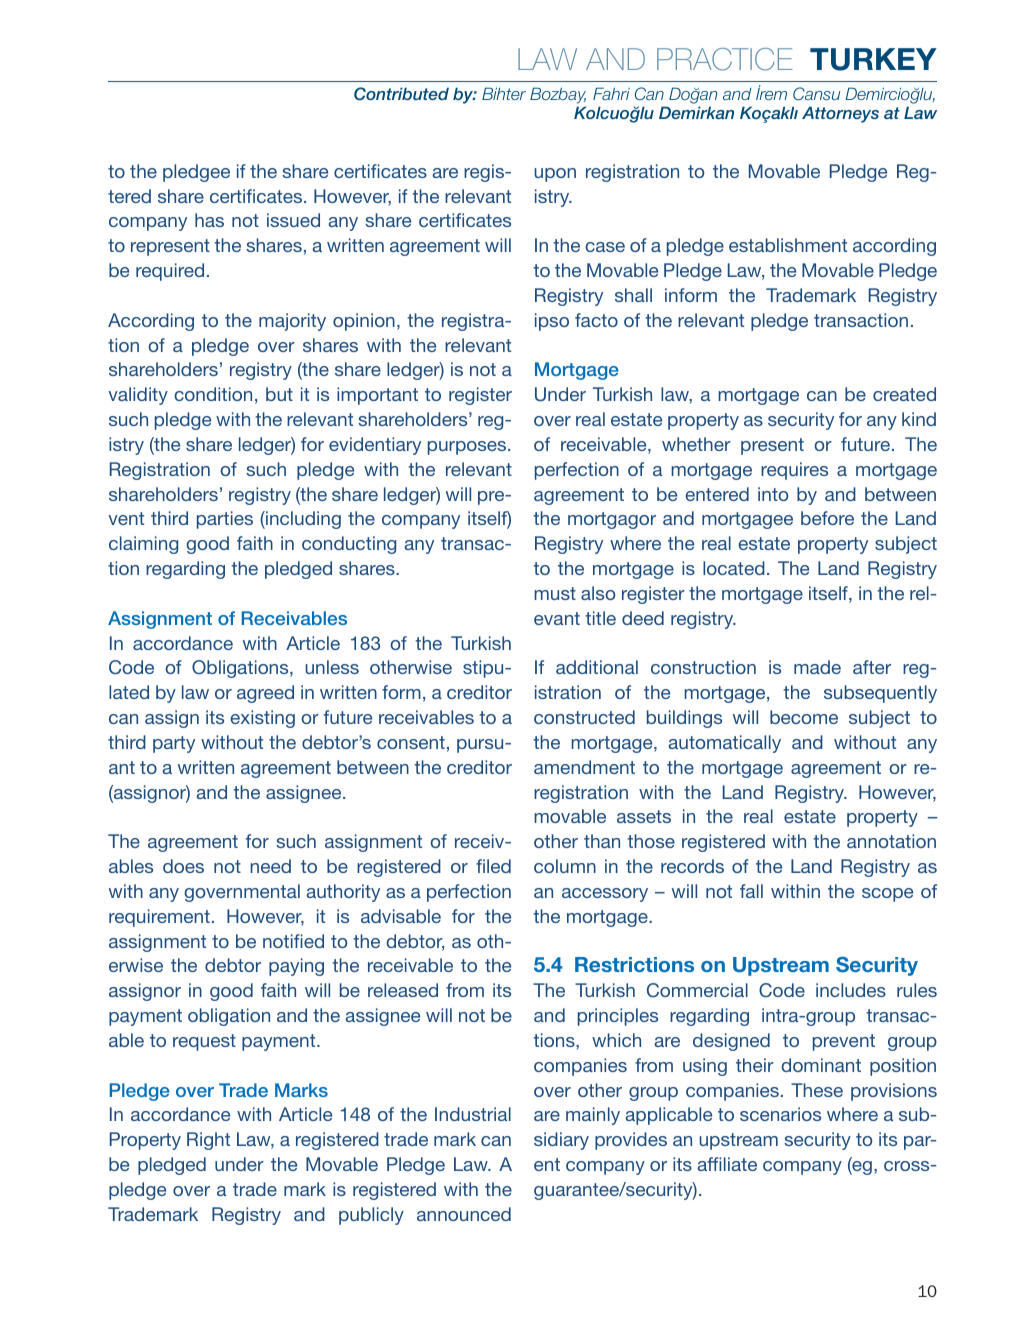 This image has width=1024, height=1332. I want to click on Contributed, so click(401, 94).
